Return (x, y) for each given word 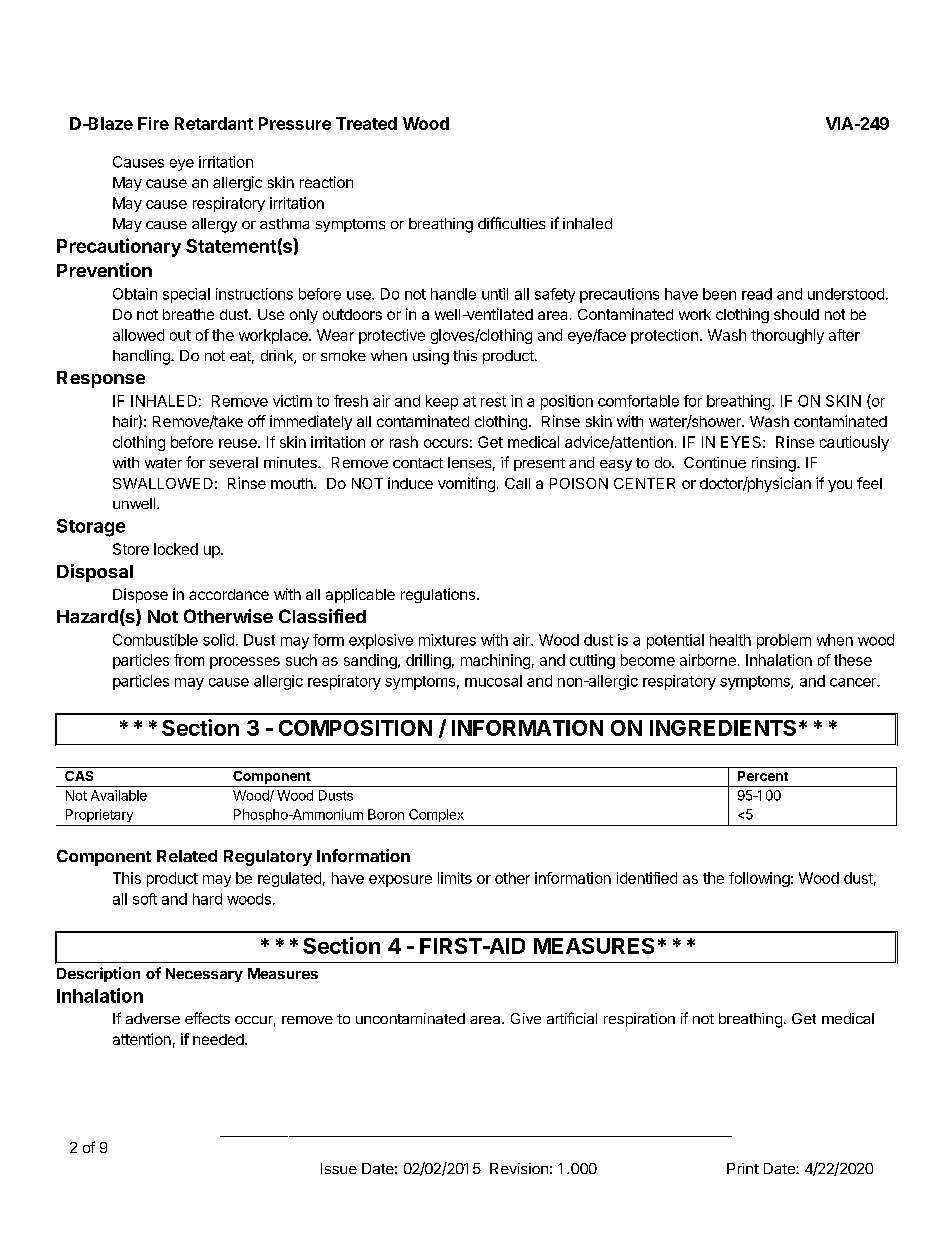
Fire (153, 123)
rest (493, 401)
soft (145, 899)
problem (784, 641)
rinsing (775, 464)
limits (455, 878)
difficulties (511, 223)
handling (142, 357)
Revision (519, 1168)
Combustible (155, 640)
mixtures (447, 640)
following (759, 879)
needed (219, 1039)
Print (743, 1168)
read (757, 294)
